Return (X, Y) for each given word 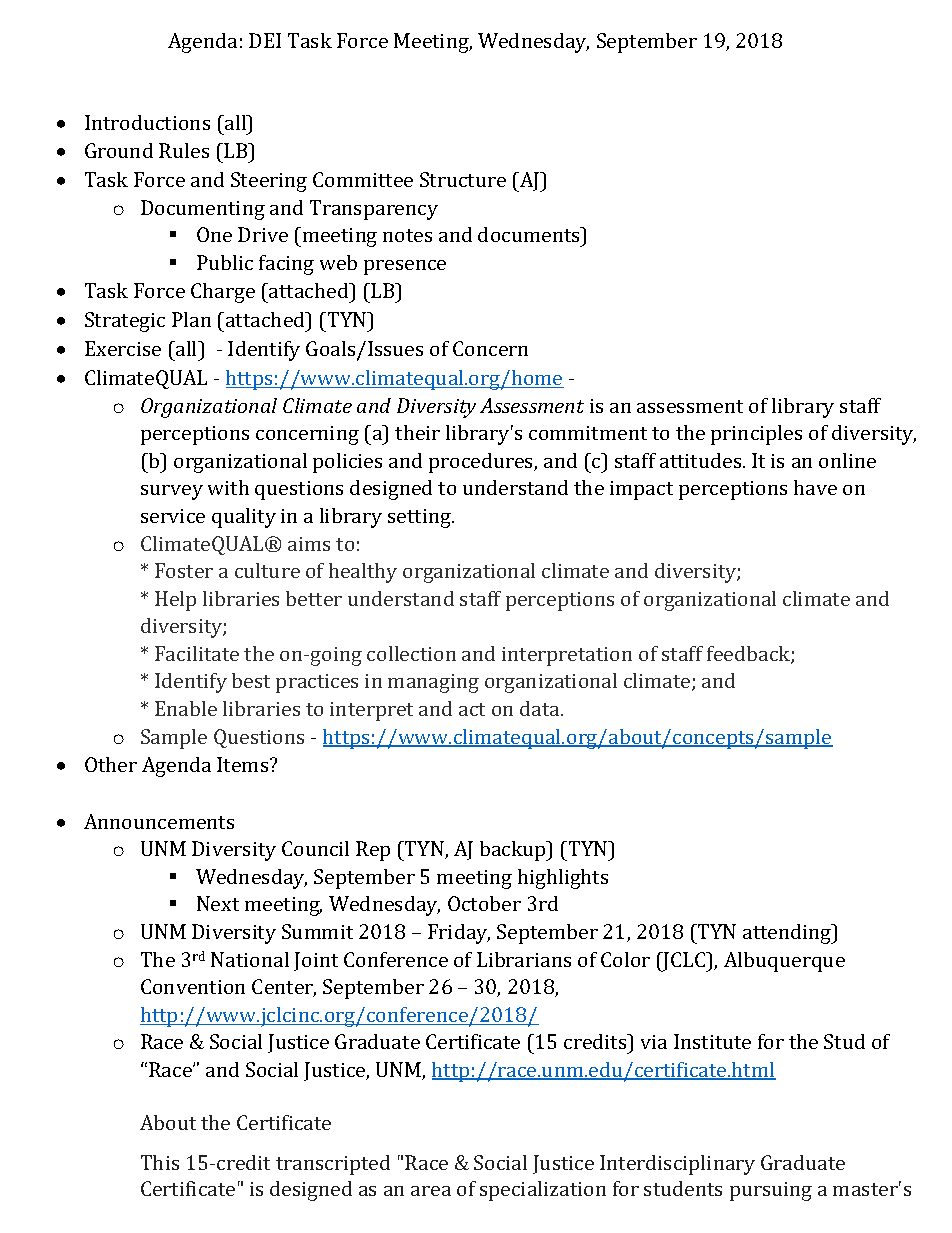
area (431, 1191)
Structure (463, 179)
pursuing (771, 1191)
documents (530, 234)
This (160, 1162)
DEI (265, 40)
